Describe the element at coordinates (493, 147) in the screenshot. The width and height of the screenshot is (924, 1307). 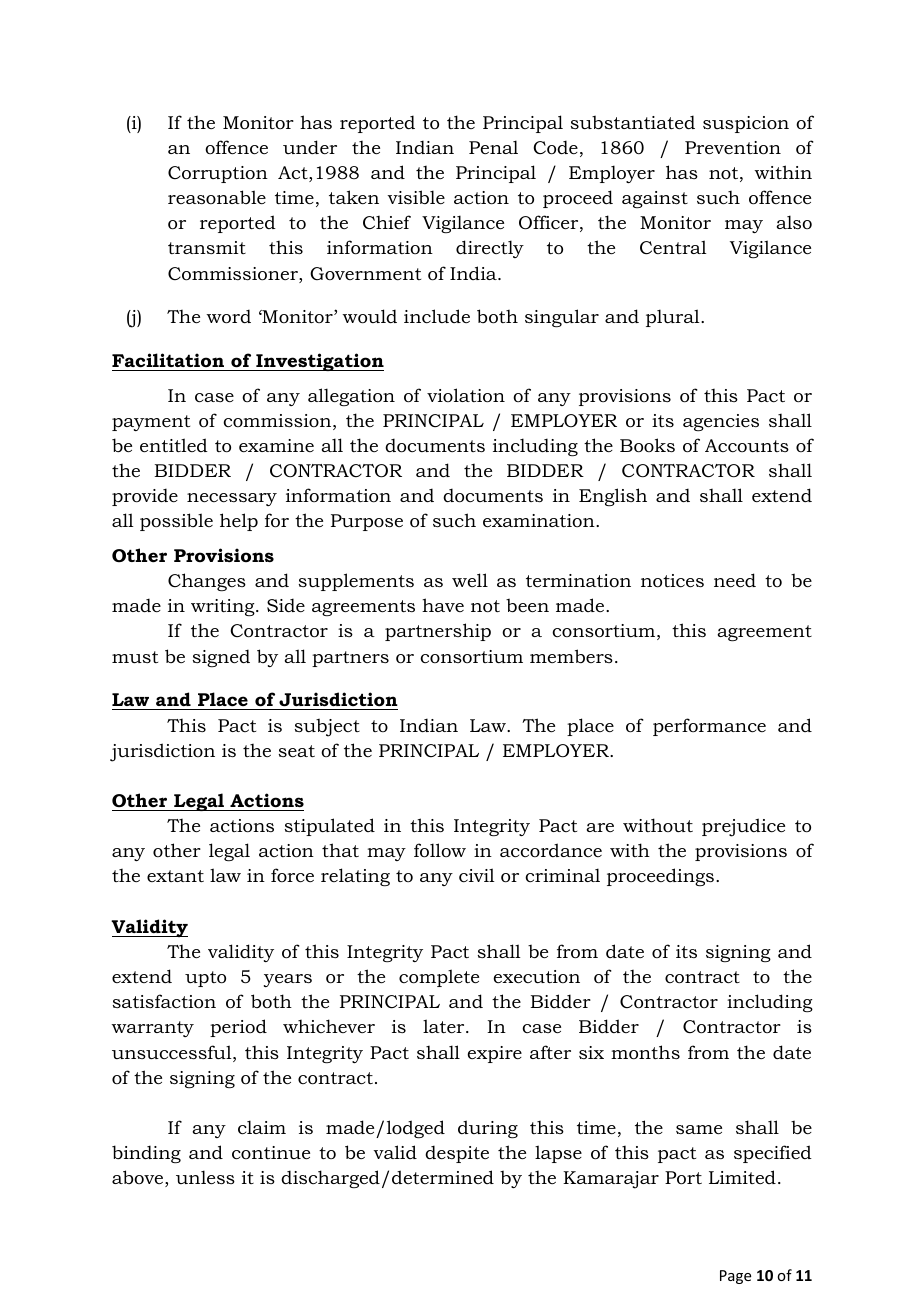
I see `Penal` at that location.
